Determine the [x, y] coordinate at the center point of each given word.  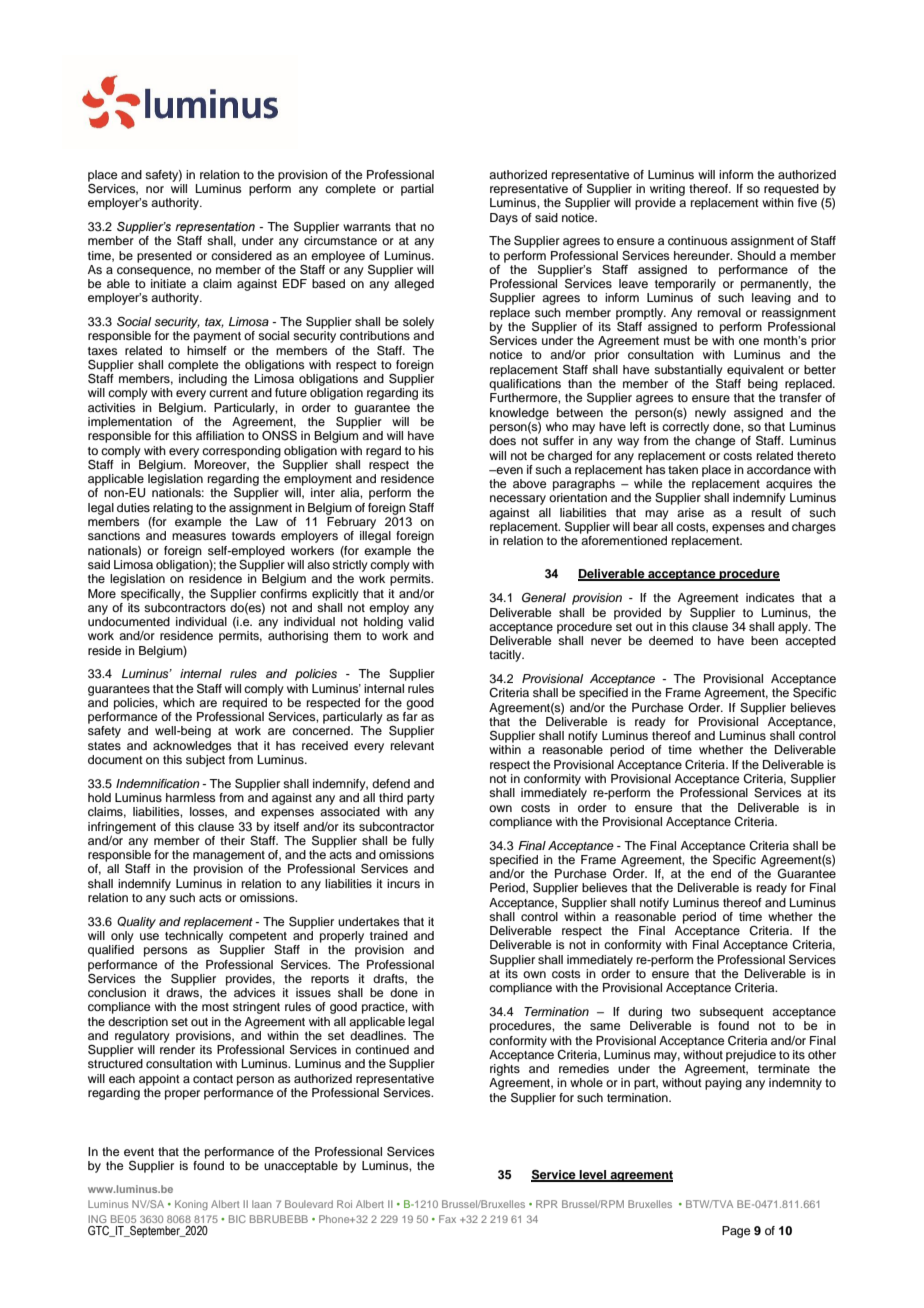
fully [423, 842]
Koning [191, 1205]
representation [215, 228]
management [229, 856]
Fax [447, 1219]
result [767, 512]
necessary [518, 500]
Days [504, 219]
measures [199, 536]
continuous [698, 240]
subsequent [731, 1013]
